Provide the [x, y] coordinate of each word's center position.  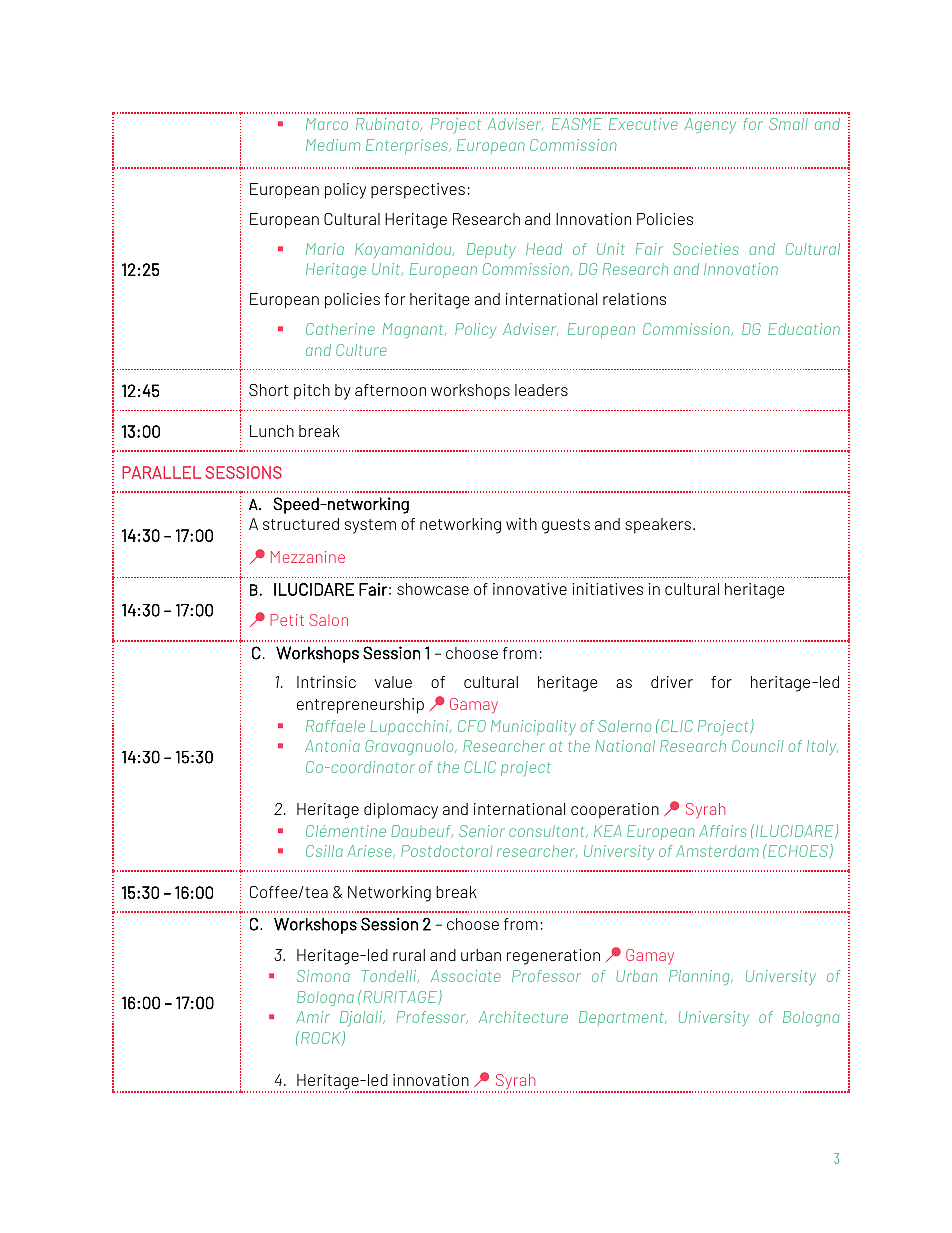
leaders [541, 390]
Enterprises [408, 146]
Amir [313, 1017]
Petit [287, 620]
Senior [482, 831]
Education [804, 329]
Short [269, 390]
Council [757, 746]
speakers [658, 526]
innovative [530, 589]
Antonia [332, 746]
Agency [710, 125]
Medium [333, 145]
